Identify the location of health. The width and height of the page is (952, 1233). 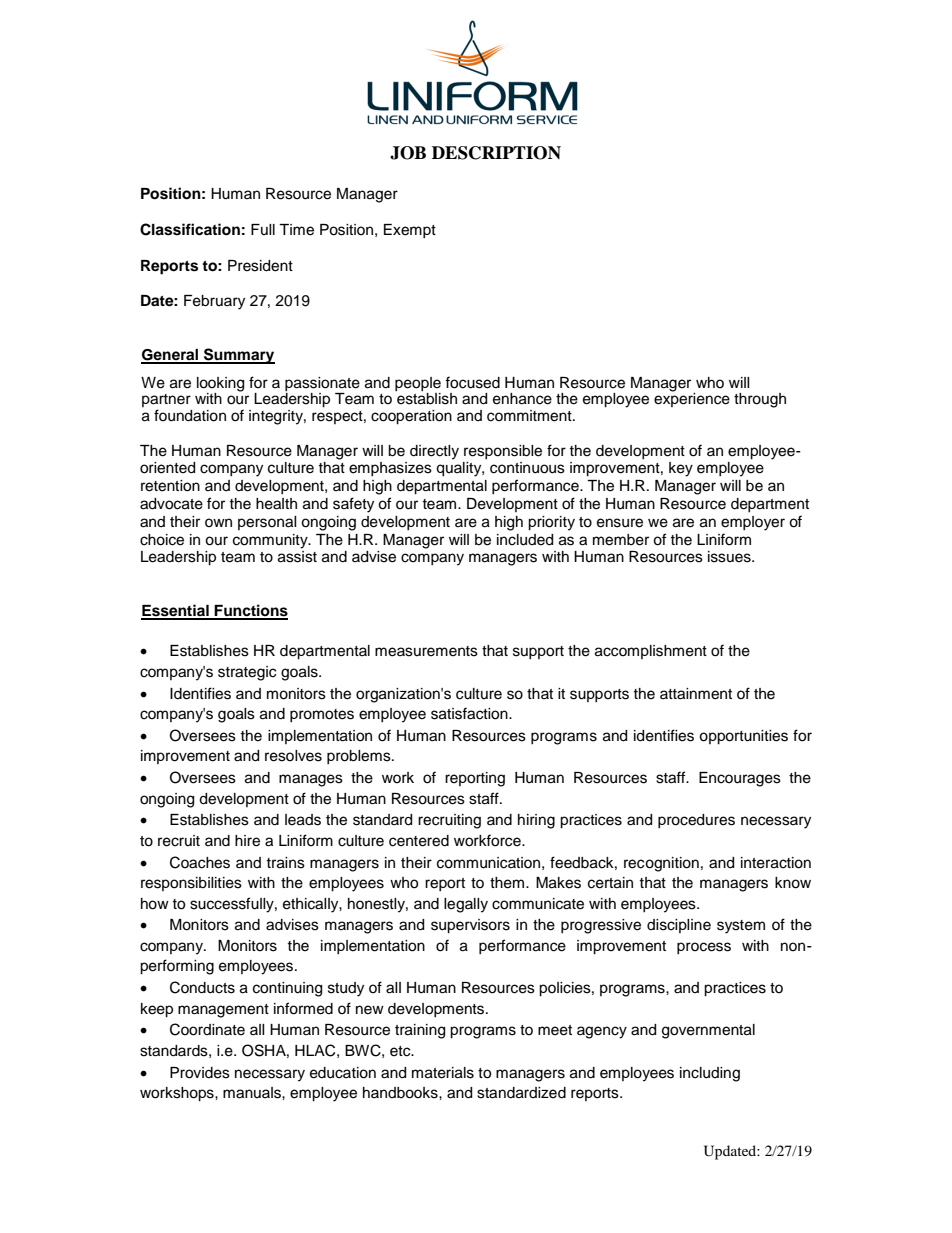
(276, 504).
